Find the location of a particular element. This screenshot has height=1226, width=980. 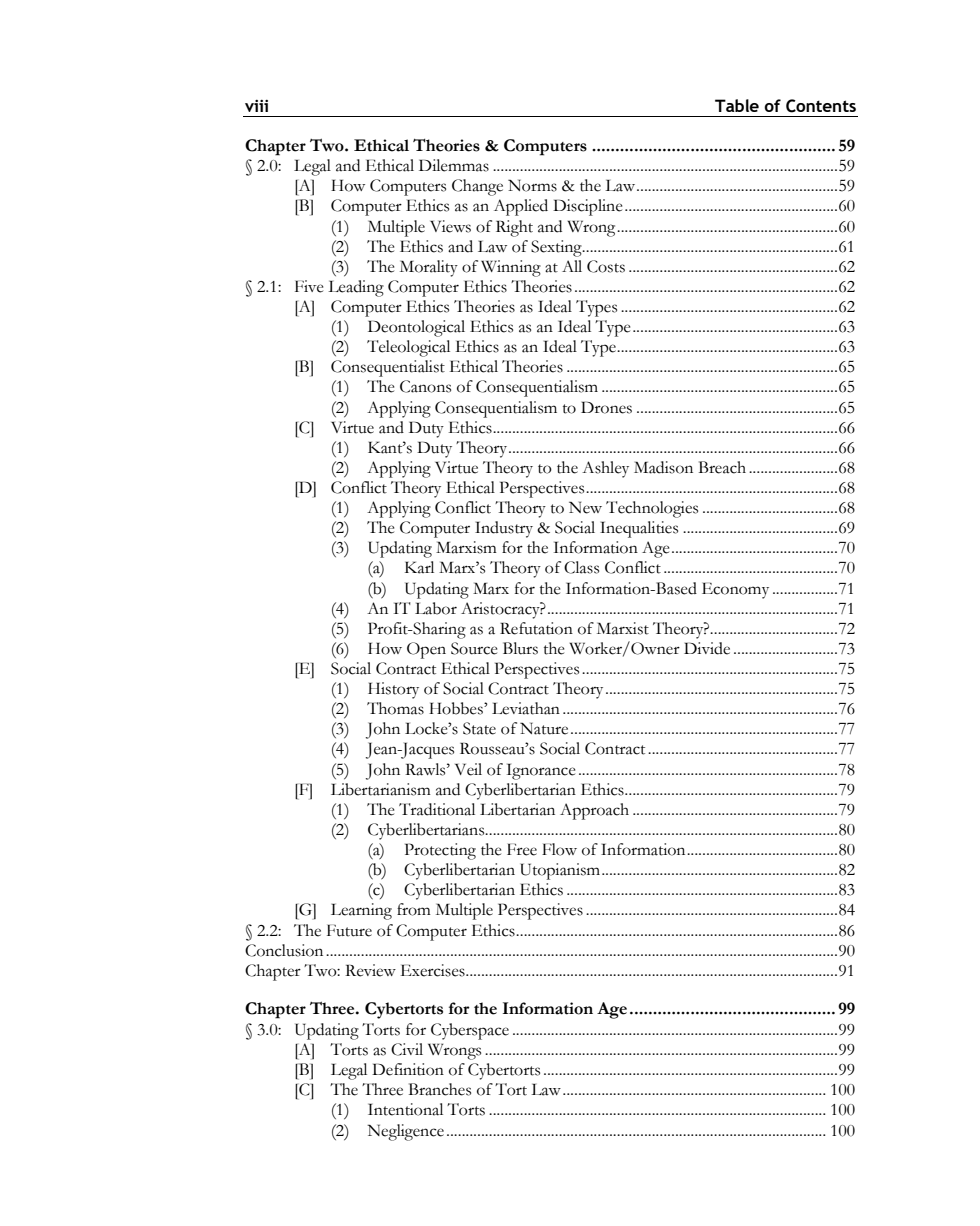

Industry is located at coordinates (504, 529).
